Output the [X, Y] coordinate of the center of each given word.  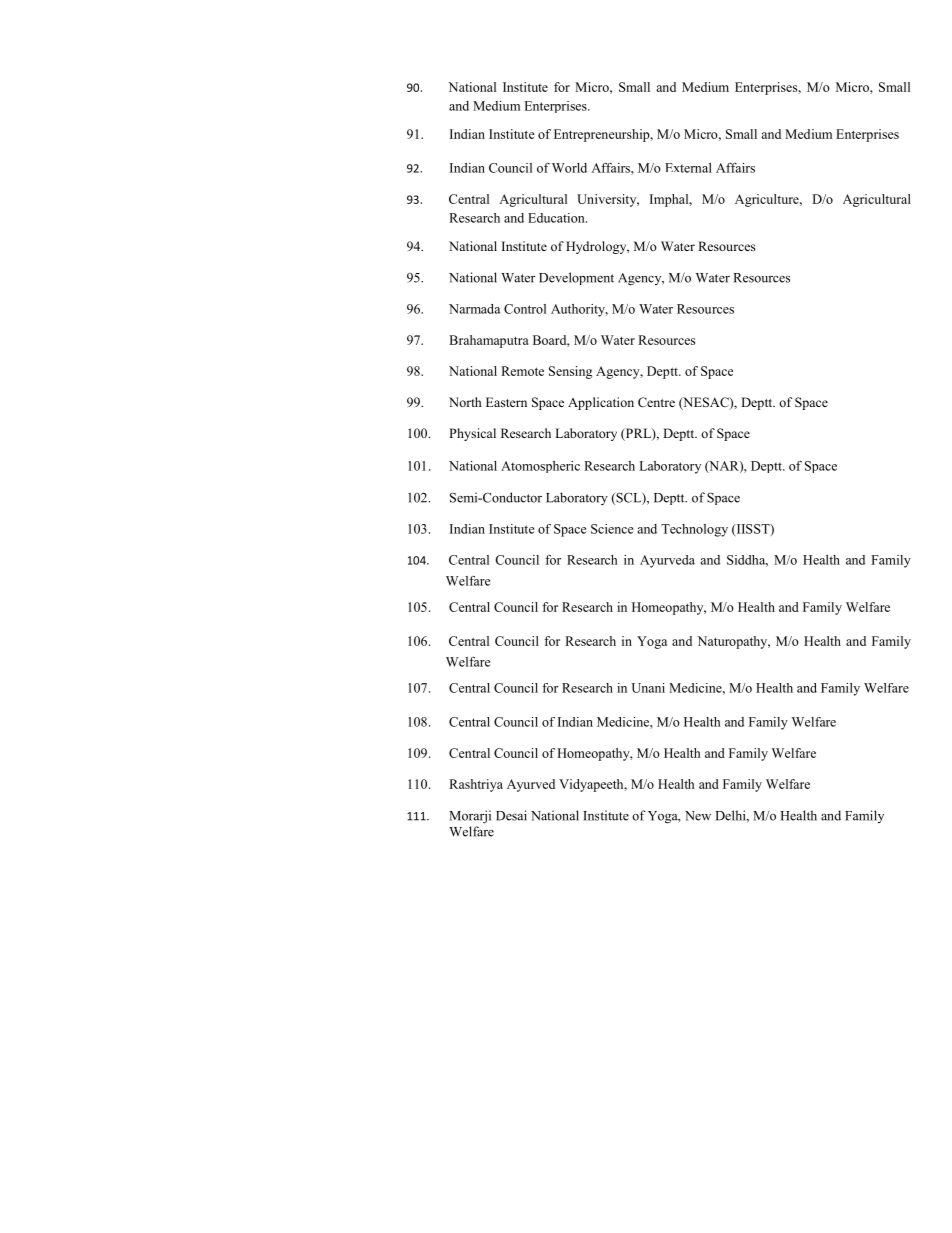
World [569, 168]
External [688, 168]
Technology [694, 530]
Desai [511, 815]
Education [557, 218]
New [698, 816]
